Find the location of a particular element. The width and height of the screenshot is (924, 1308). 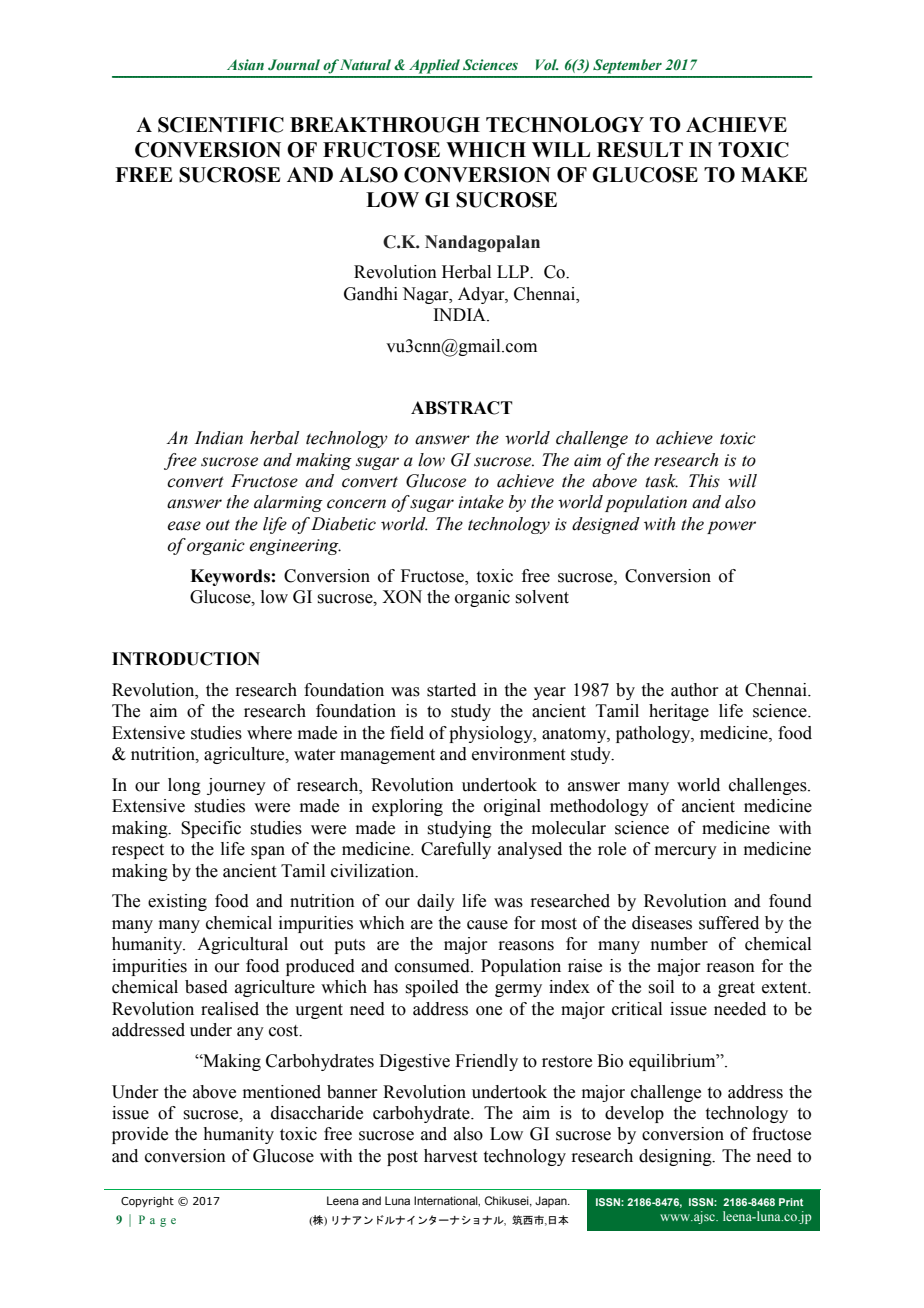

author is located at coordinates (695, 690).
